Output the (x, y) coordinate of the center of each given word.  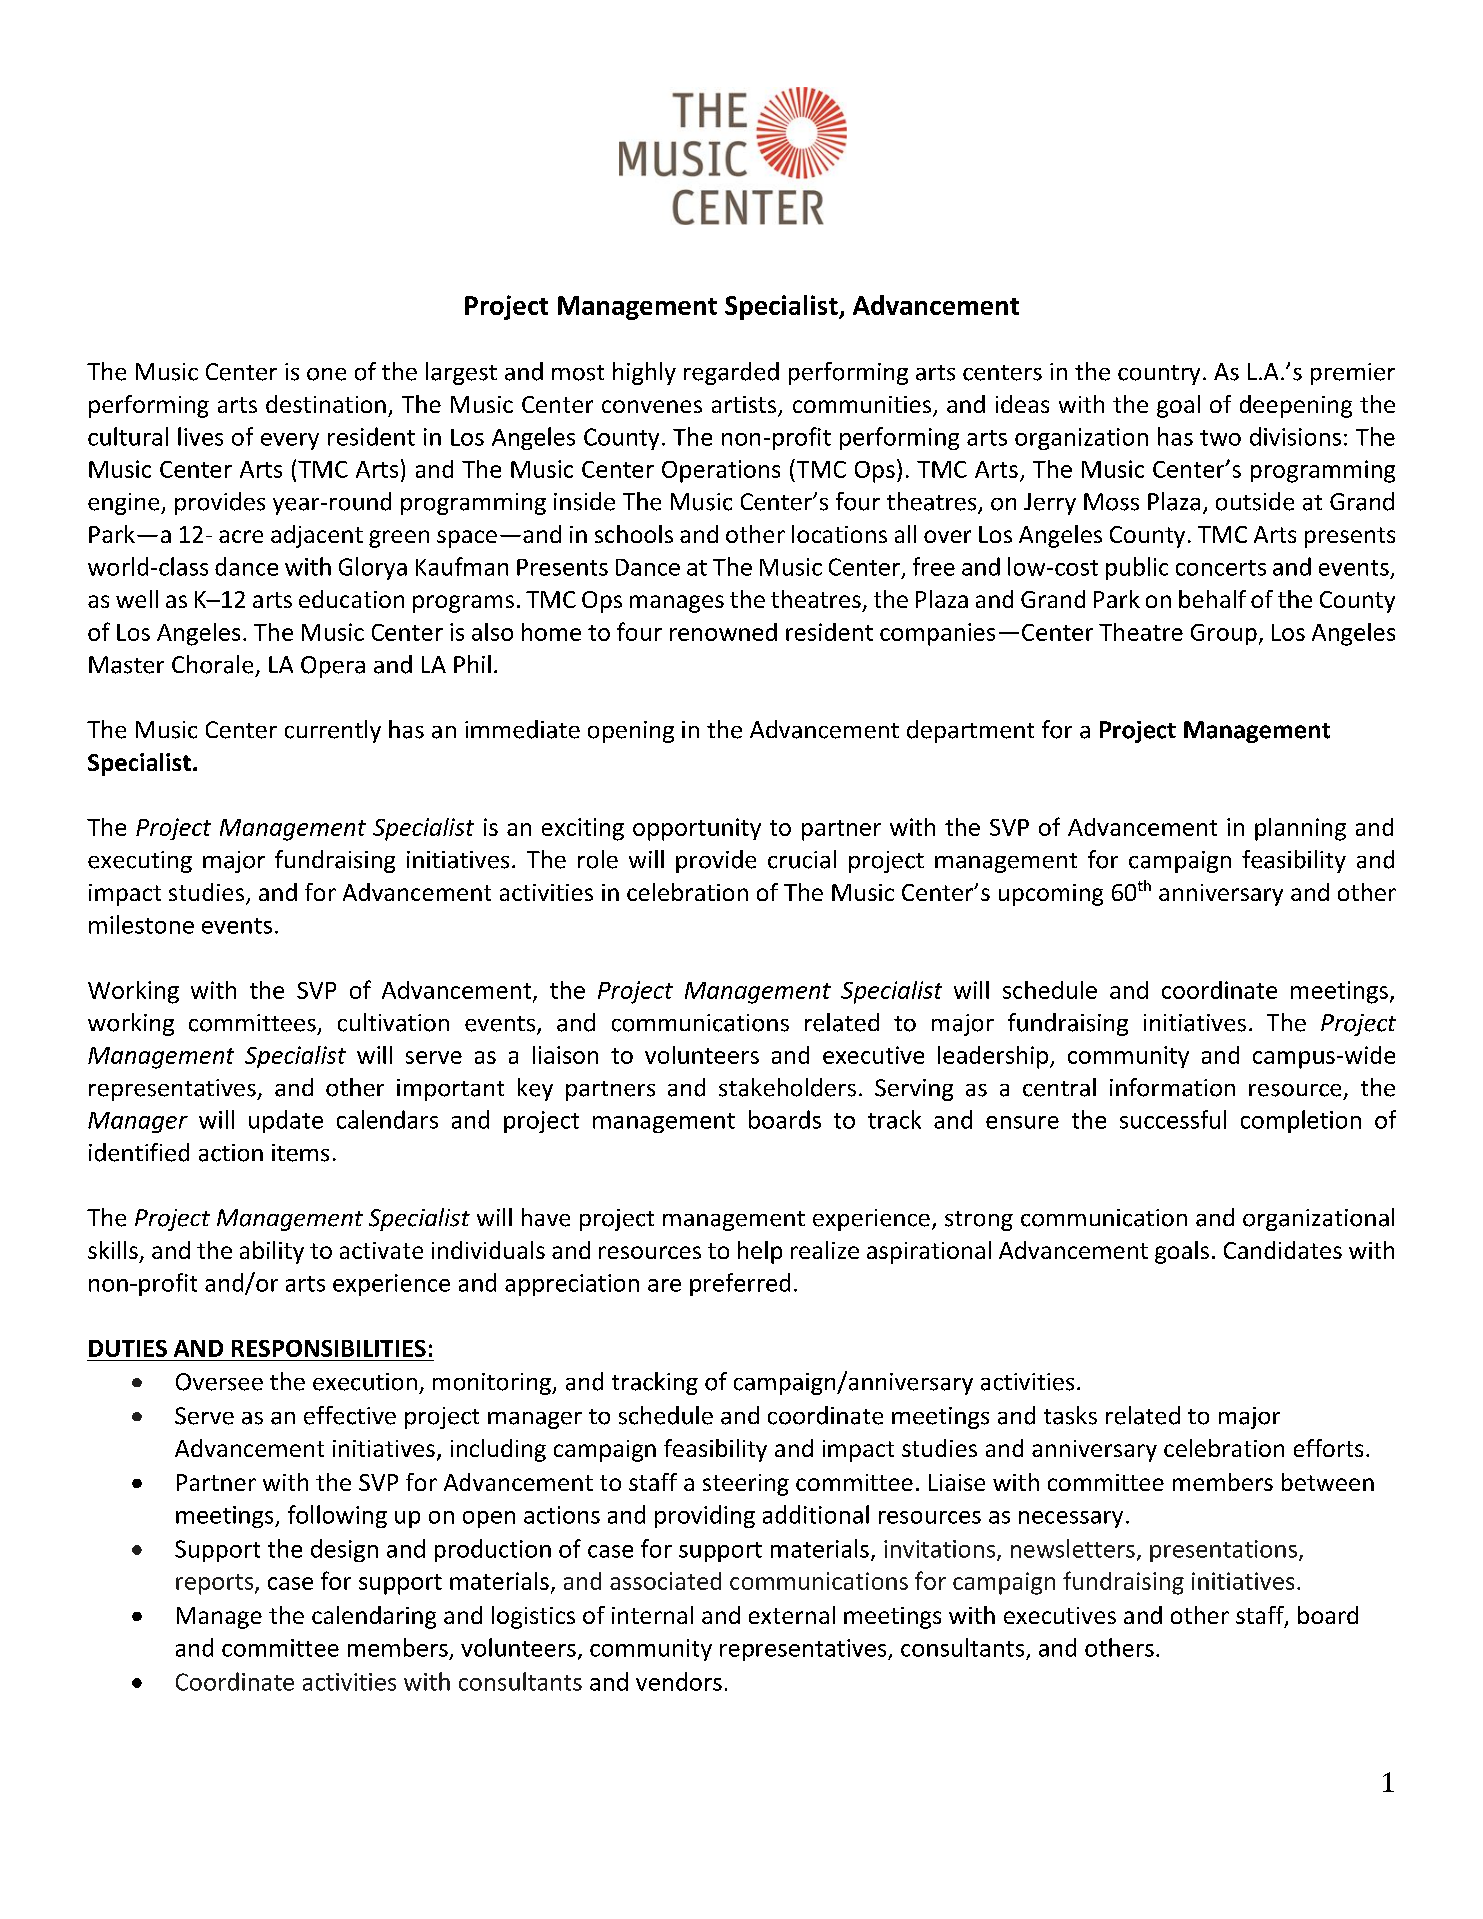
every (290, 441)
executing (140, 862)
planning (1300, 829)
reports (216, 1584)
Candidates (1283, 1250)
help (760, 1252)
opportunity (697, 829)
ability (272, 1252)
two (1220, 438)
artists (745, 406)
